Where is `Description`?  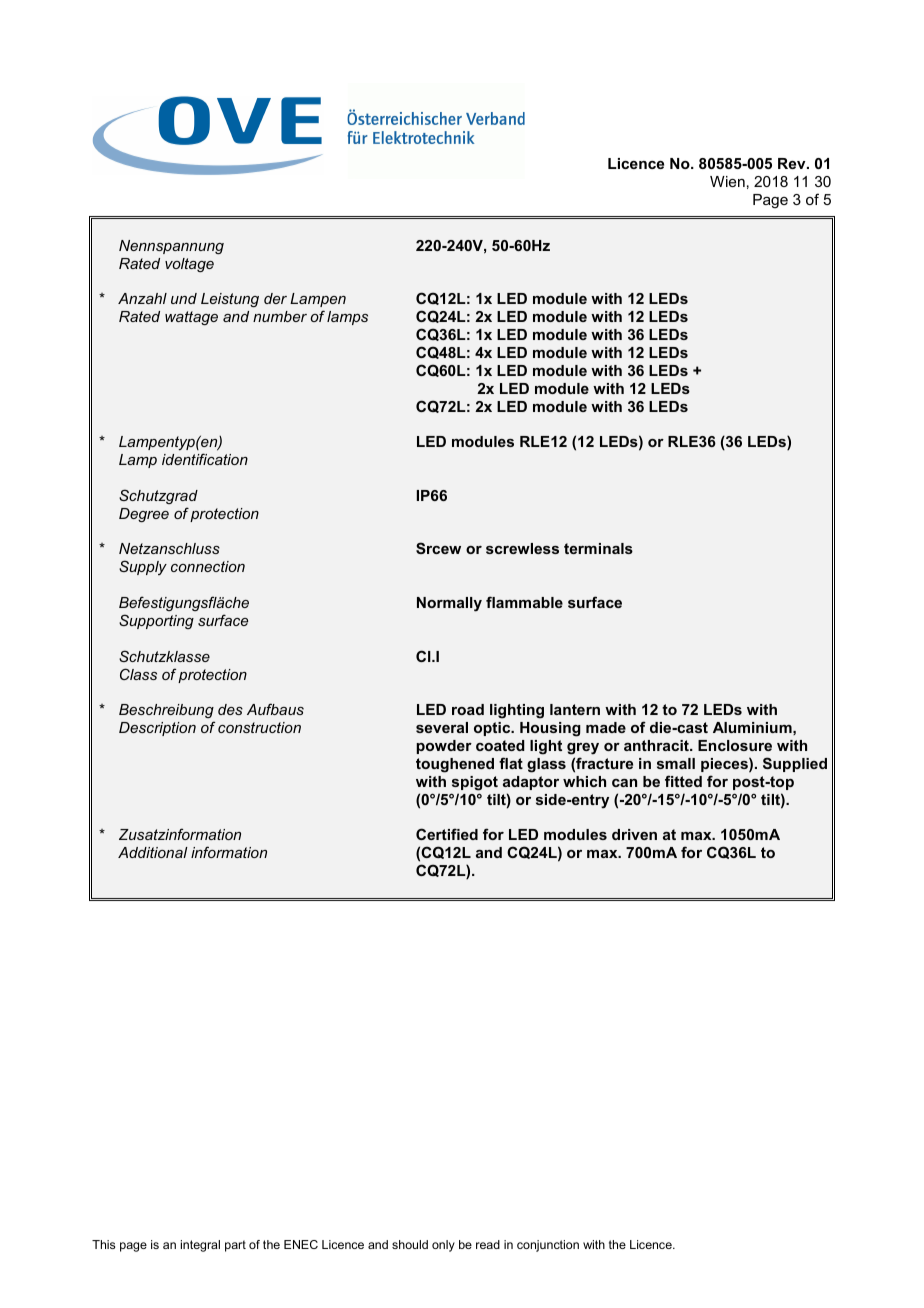 Description is located at coordinates (157, 729).
